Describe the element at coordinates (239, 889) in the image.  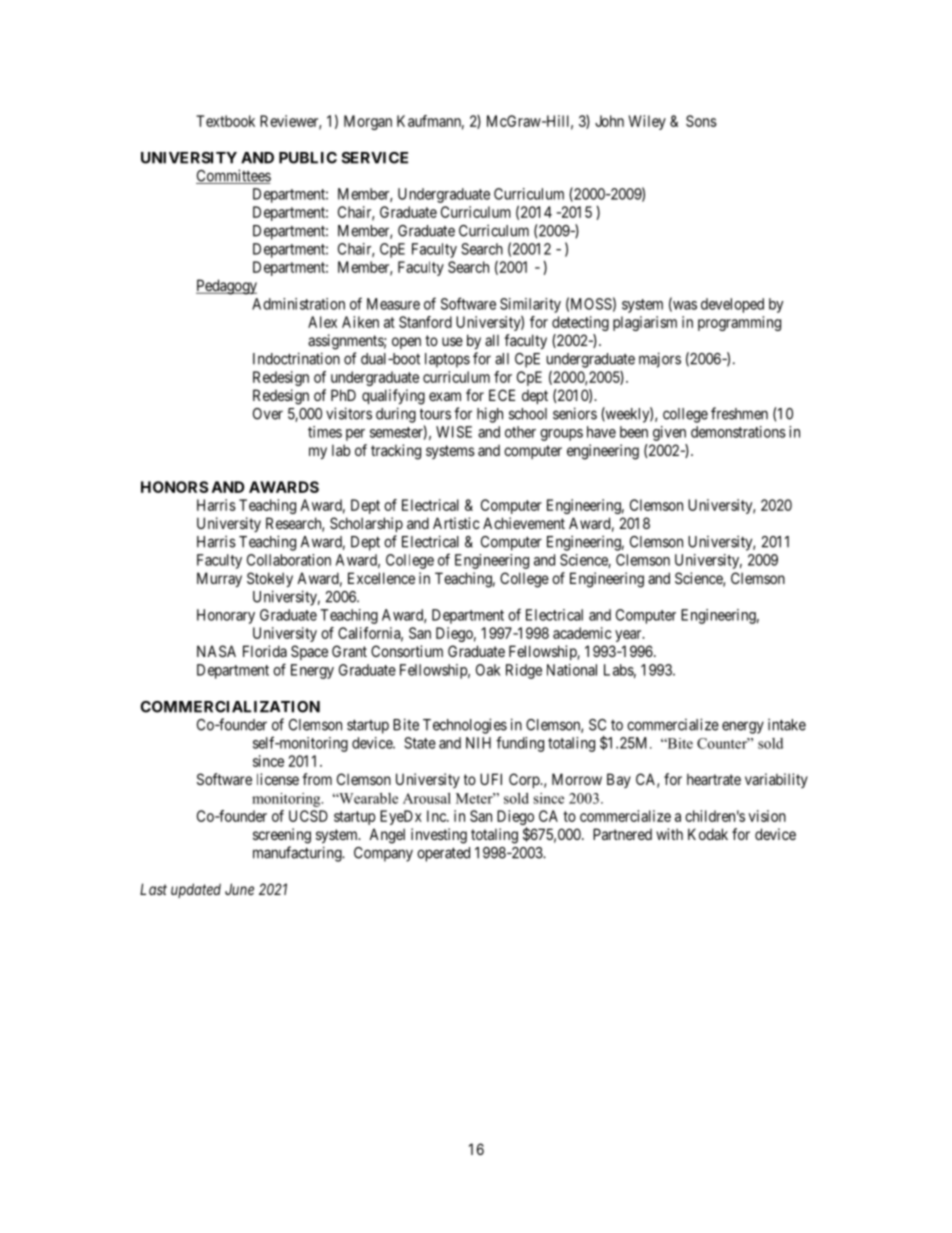
I see `June` at that location.
